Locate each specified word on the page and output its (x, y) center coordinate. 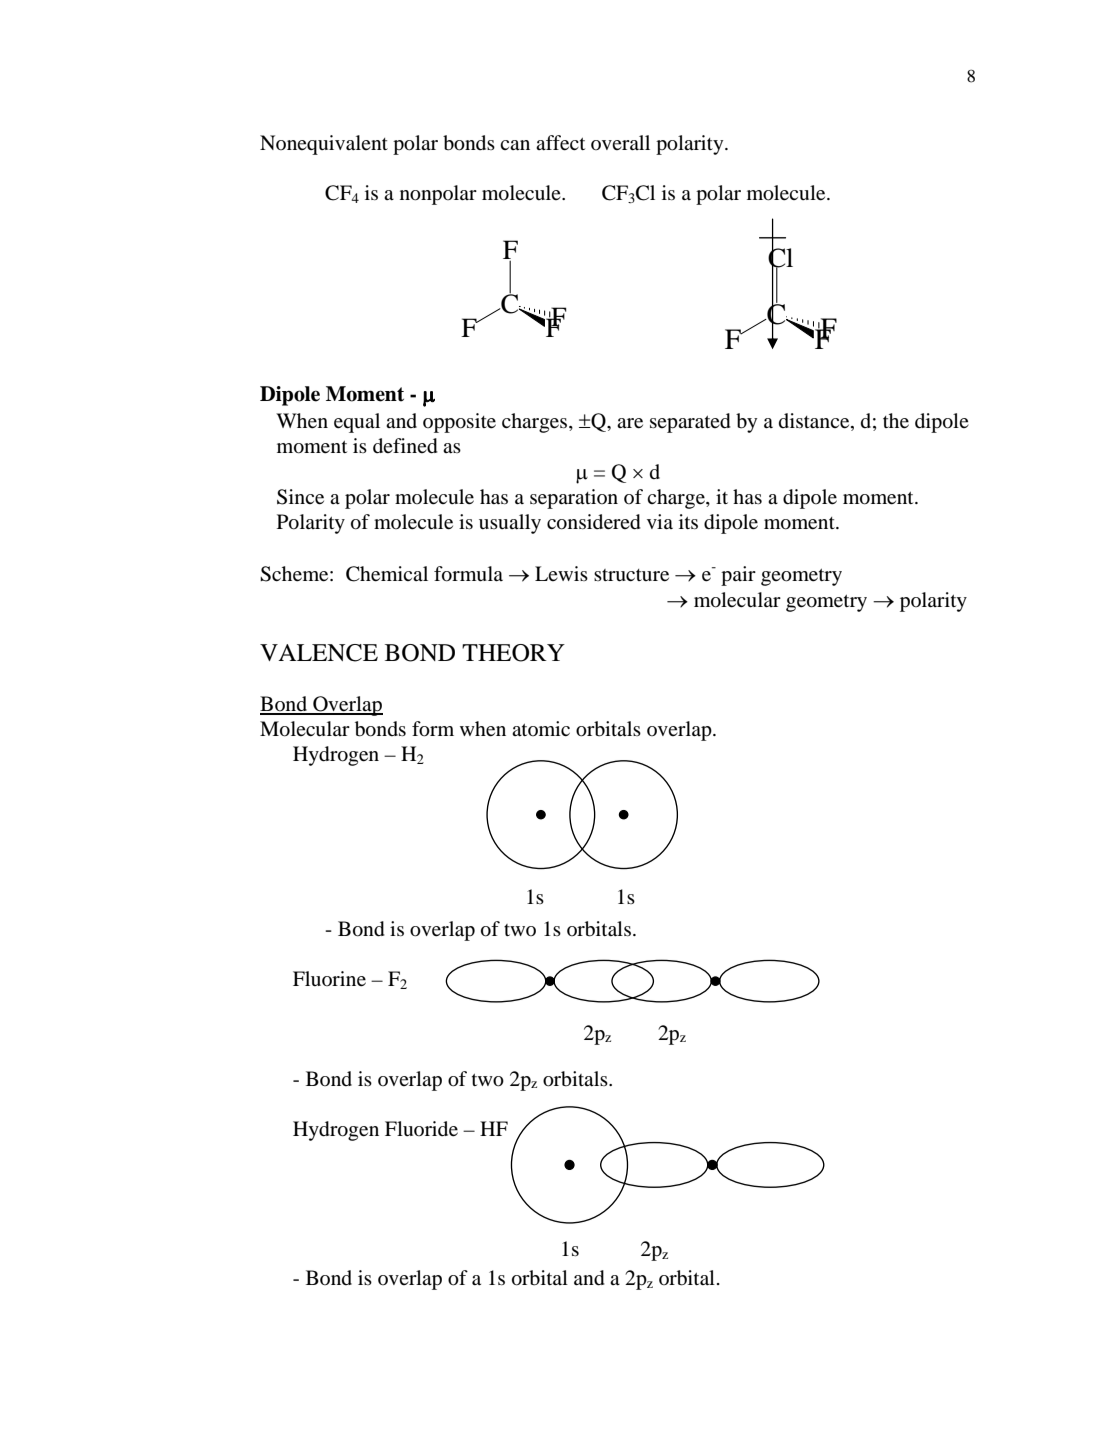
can (515, 145)
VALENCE (319, 653)
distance (815, 422)
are (630, 423)
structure (631, 575)
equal (357, 423)
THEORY (513, 653)
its (688, 521)
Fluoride (421, 1129)
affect (560, 143)
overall (620, 142)
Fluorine (329, 979)
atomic (541, 728)
